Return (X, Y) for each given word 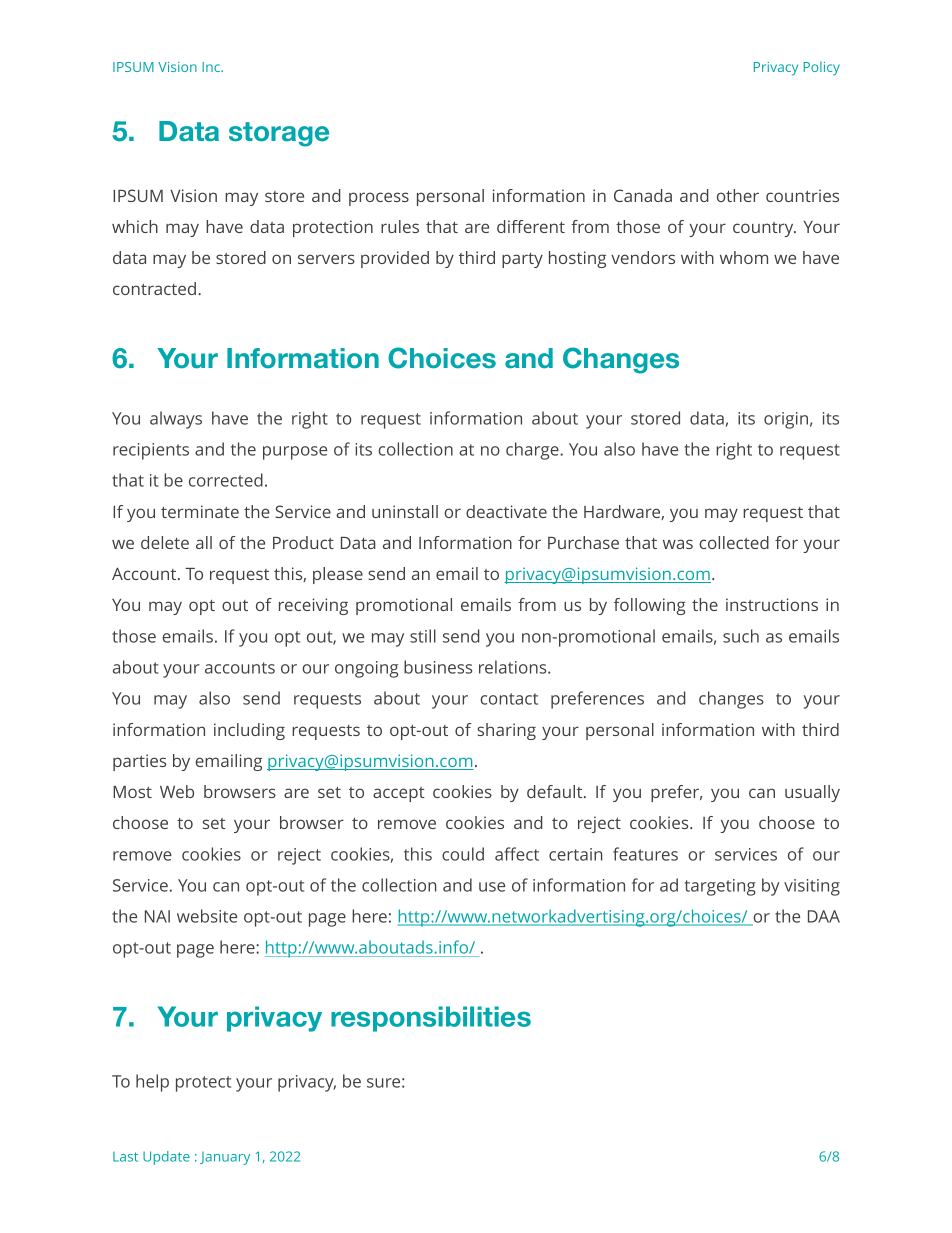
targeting (720, 887)
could (463, 854)
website (207, 916)
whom (744, 257)
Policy (821, 68)
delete (165, 542)
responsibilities (431, 1019)
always (176, 420)
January (225, 1158)
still (423, 636)
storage (279, 134)
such (741, 636)
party (522, 260)
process (379, 199)
